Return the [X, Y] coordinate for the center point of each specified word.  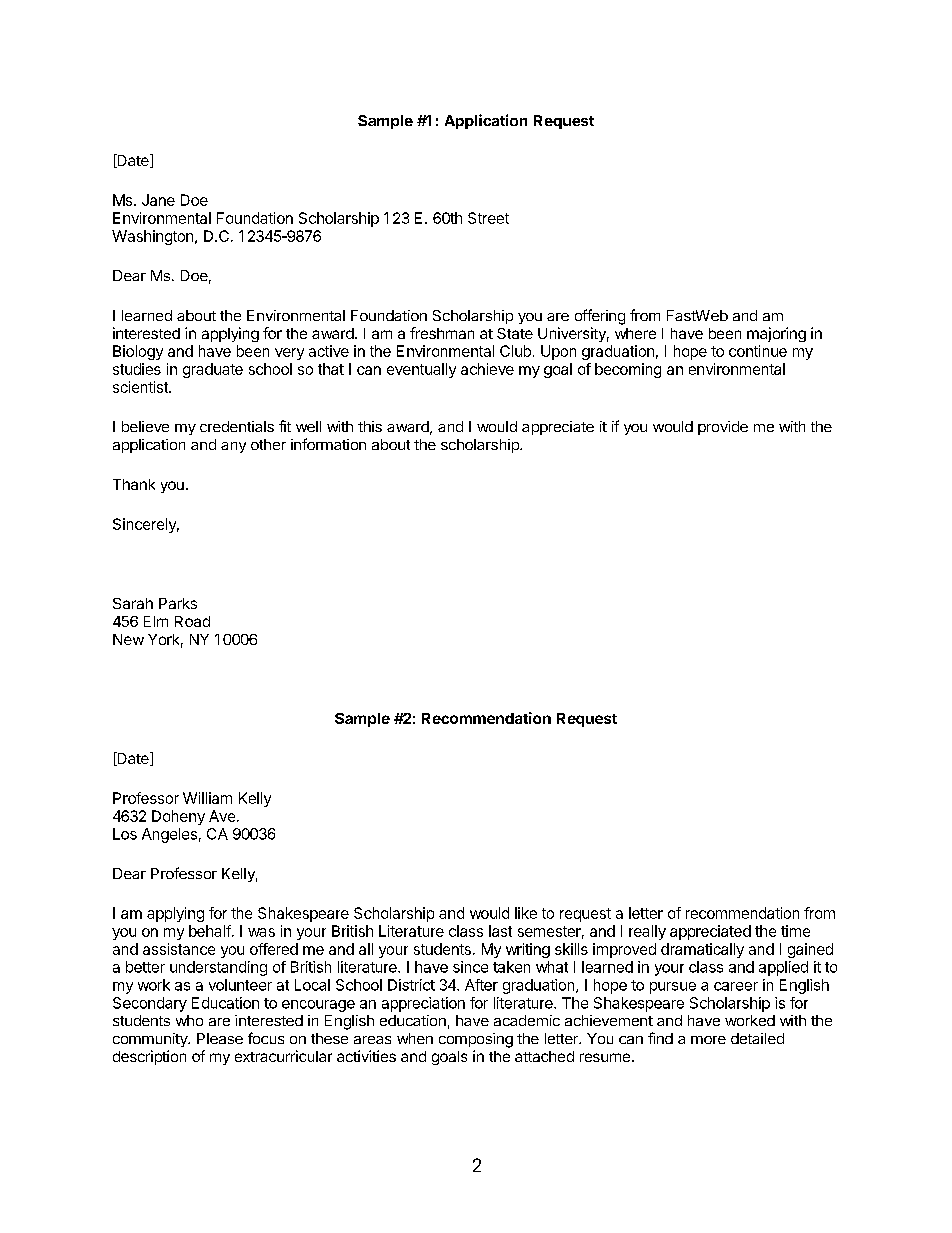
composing [476, 1040]
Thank [134, 484]
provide [723, 428]
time [795, 931]
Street [488, 218]
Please [220, 1038]
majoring [776, 334]
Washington [152, 237]
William [207, 798]
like [526, 913]
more [708, 1040]
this [370, 426]
